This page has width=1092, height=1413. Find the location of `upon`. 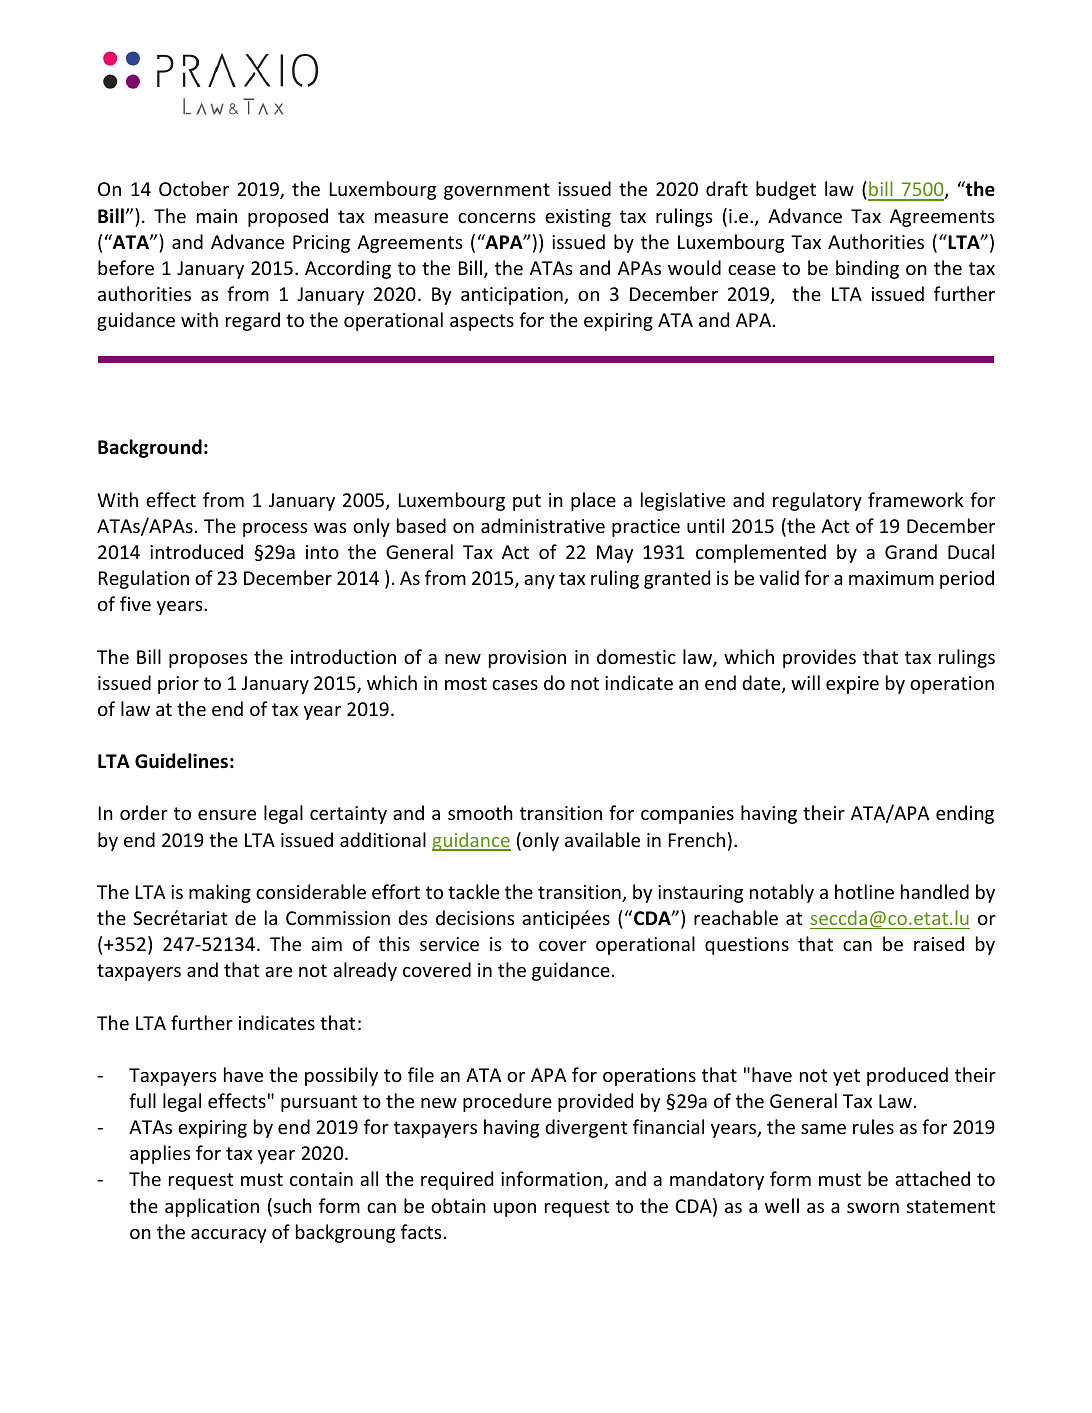

upon is located at coordinates (515, 1210).
